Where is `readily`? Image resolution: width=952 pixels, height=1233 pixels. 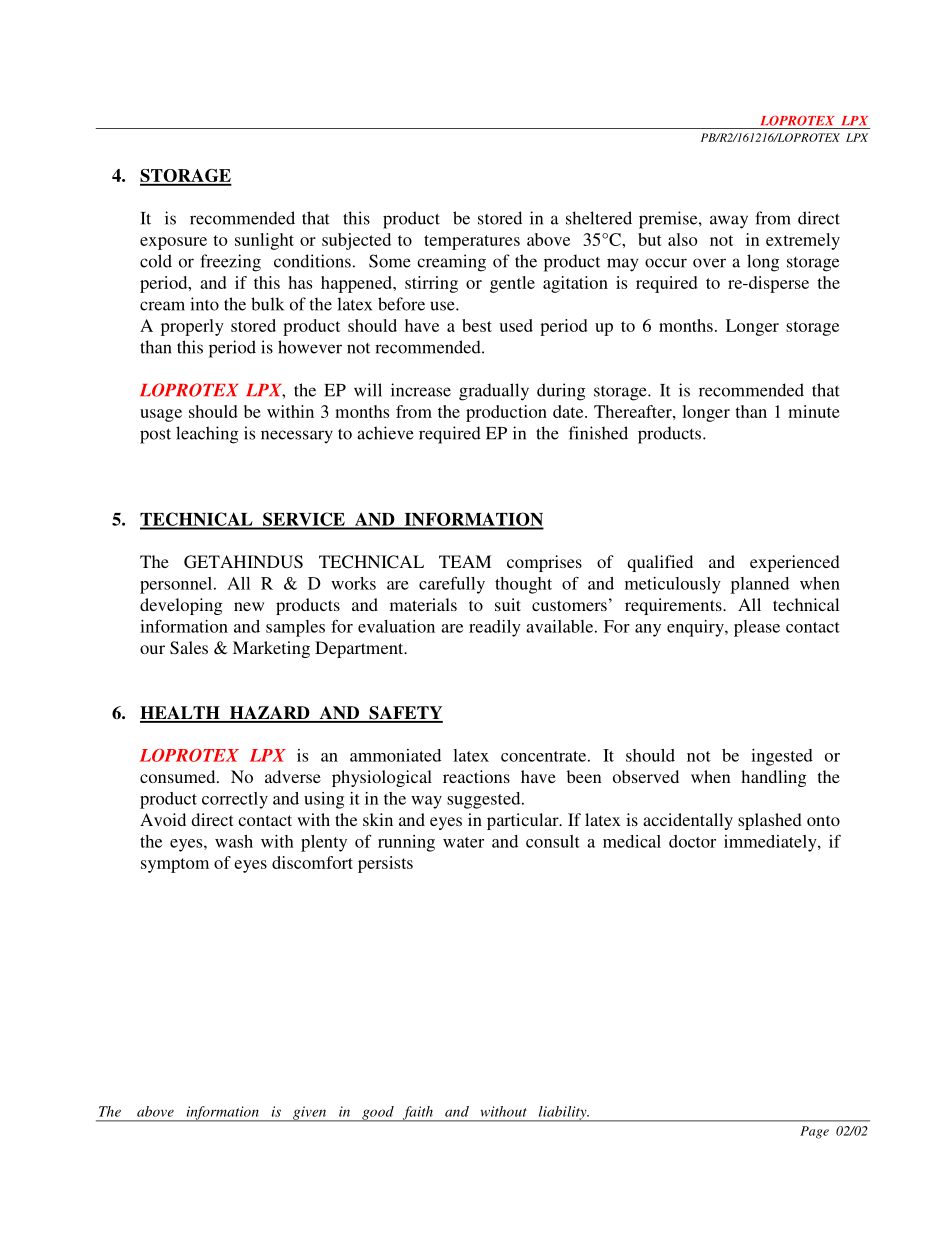 readily is located at coordinates (495, 628).
